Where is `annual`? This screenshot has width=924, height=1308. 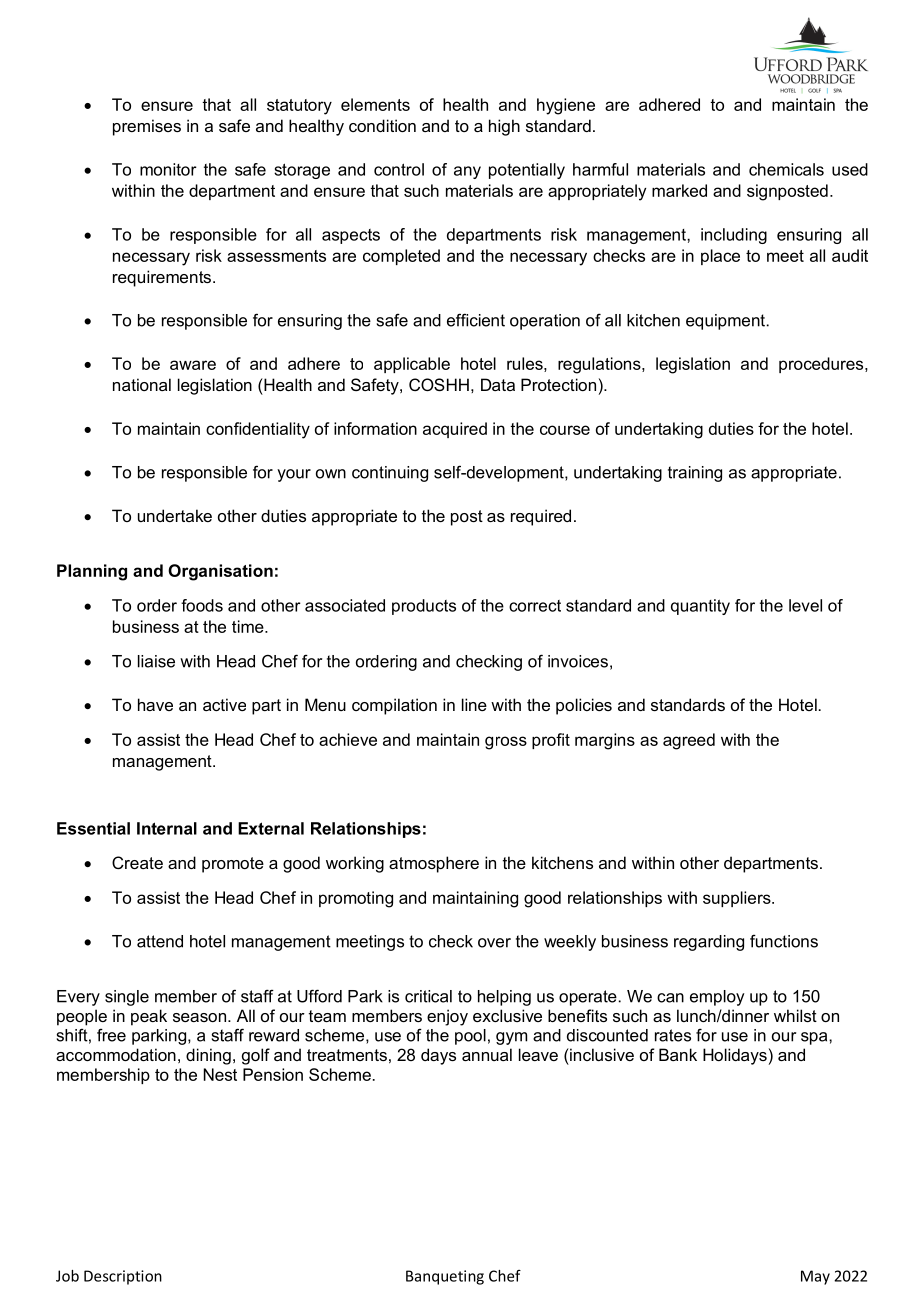
annual is located at coordinates (487, 1054).
